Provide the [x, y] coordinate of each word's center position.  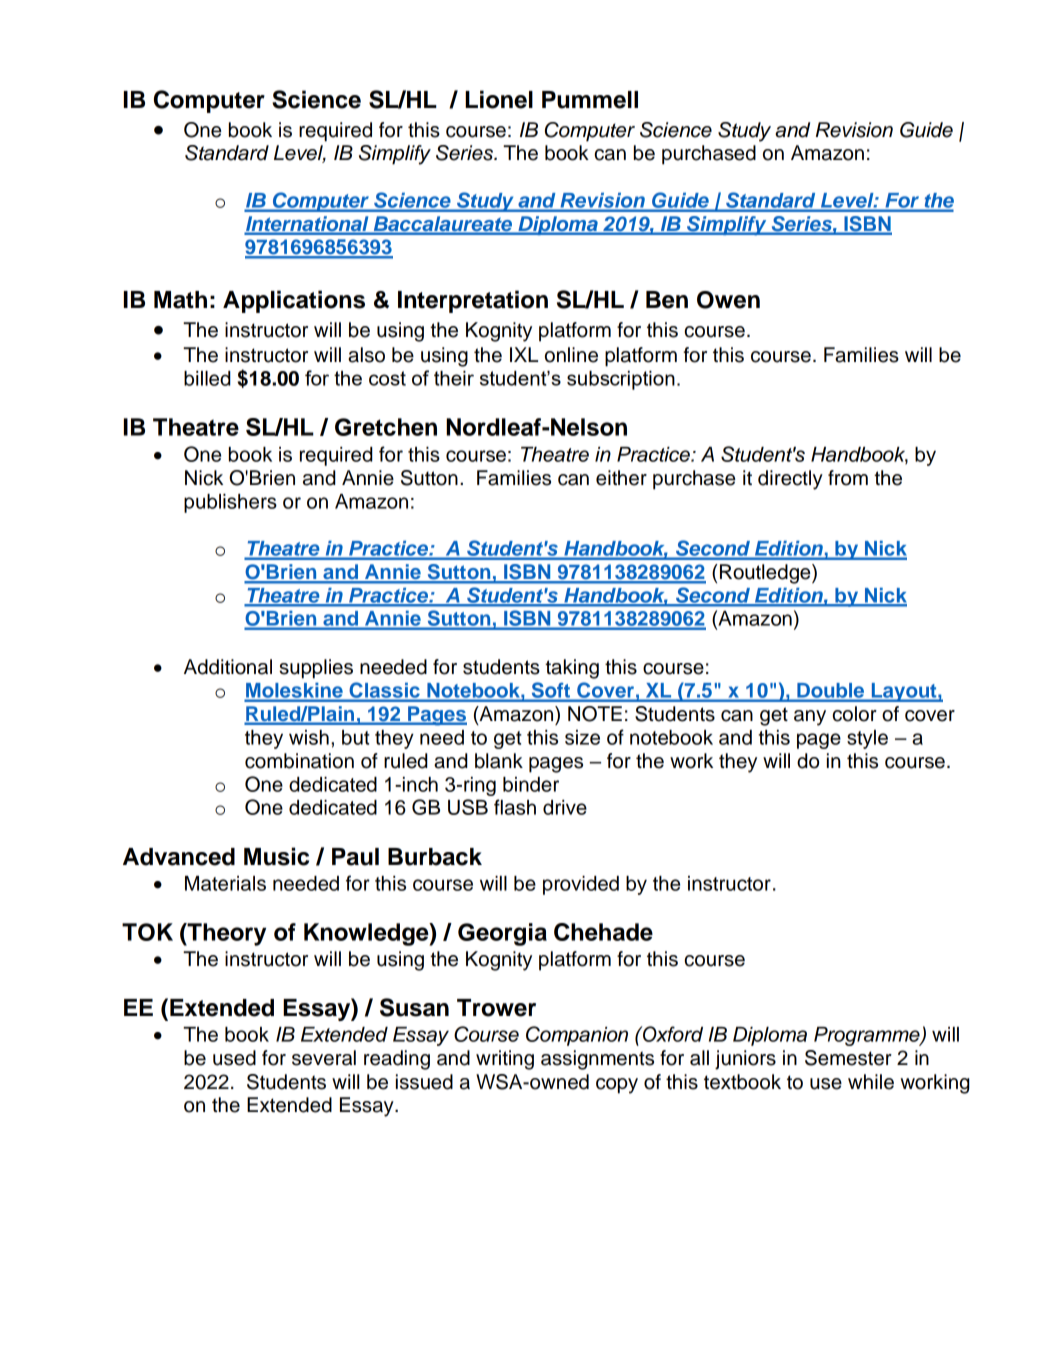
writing [505, 1060]
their [454, 378]
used [234, 1058]
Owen [728, 300]
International [307, 225]
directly [790, 480]
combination [299, 761]
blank [499, 761]
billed [207, 378]
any [810, 718]
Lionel [499, 99]
